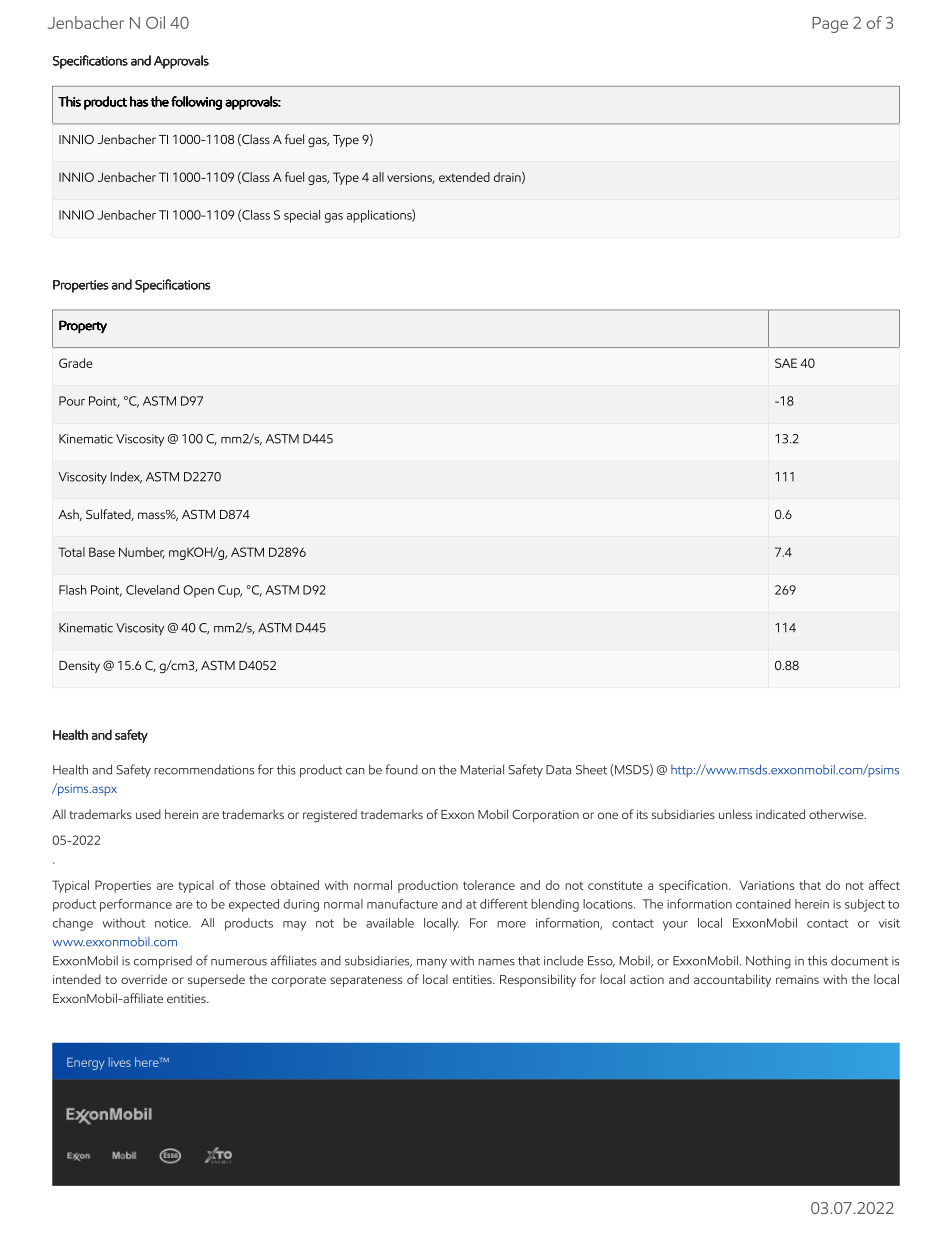 This screenshot has width=952, height=1233. I want to click on Oil, so click(155, 22).
